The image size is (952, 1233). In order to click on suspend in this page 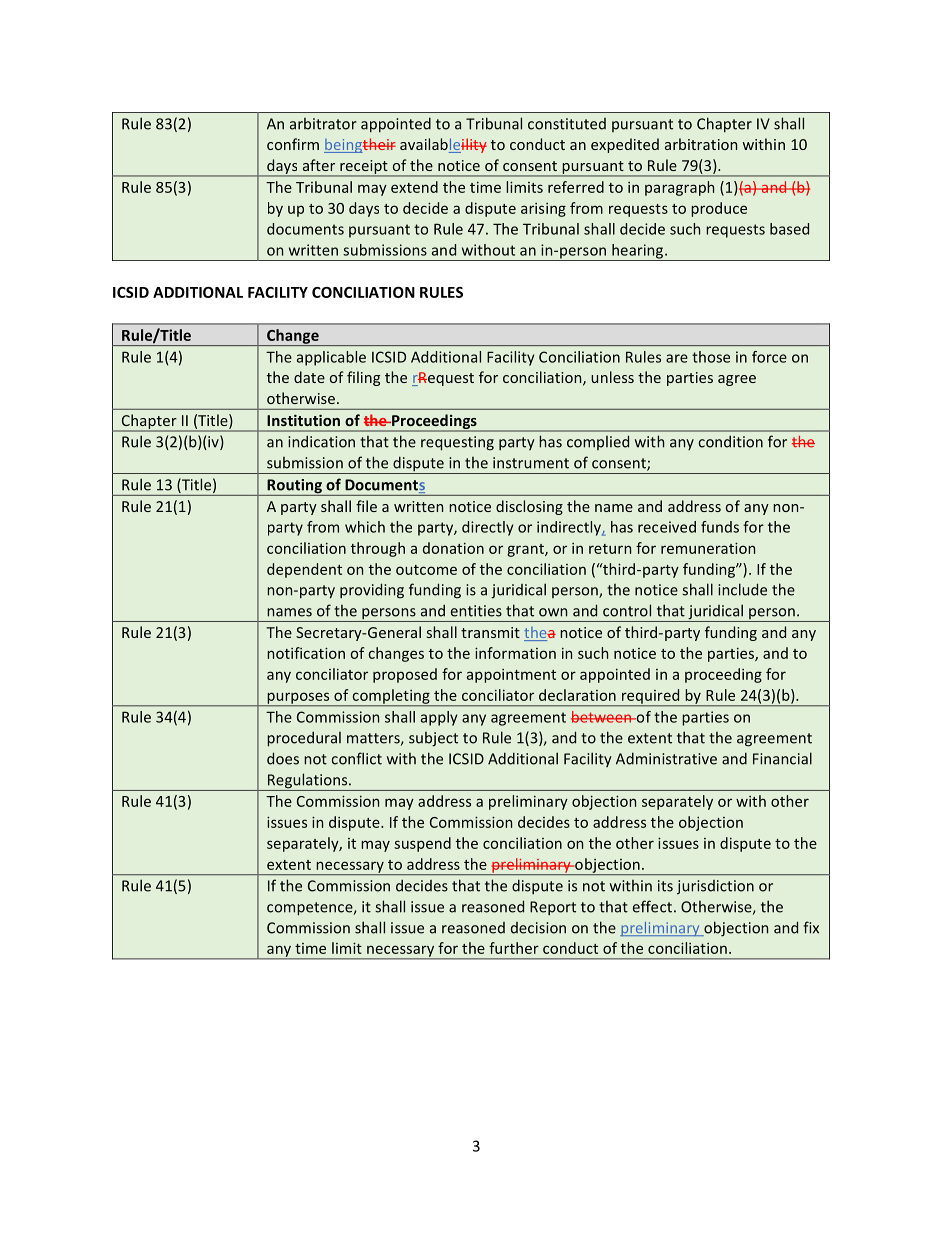, I will do `click(422, 844)`.
